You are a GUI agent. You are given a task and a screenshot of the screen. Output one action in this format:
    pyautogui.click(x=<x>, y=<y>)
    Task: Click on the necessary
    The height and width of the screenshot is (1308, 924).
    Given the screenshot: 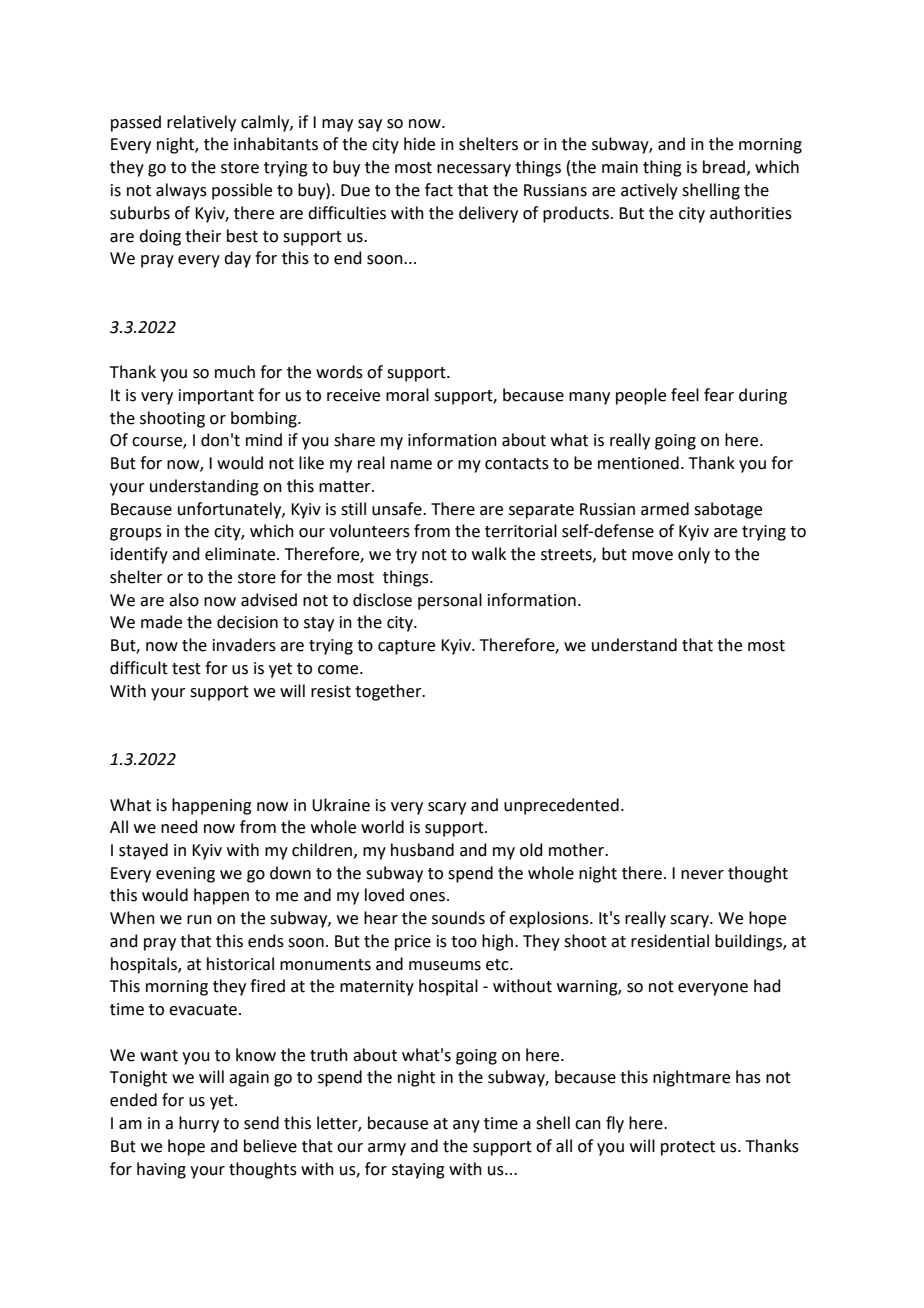 What is the action you would take?
    pyautogui.click(x=474, y=170)
